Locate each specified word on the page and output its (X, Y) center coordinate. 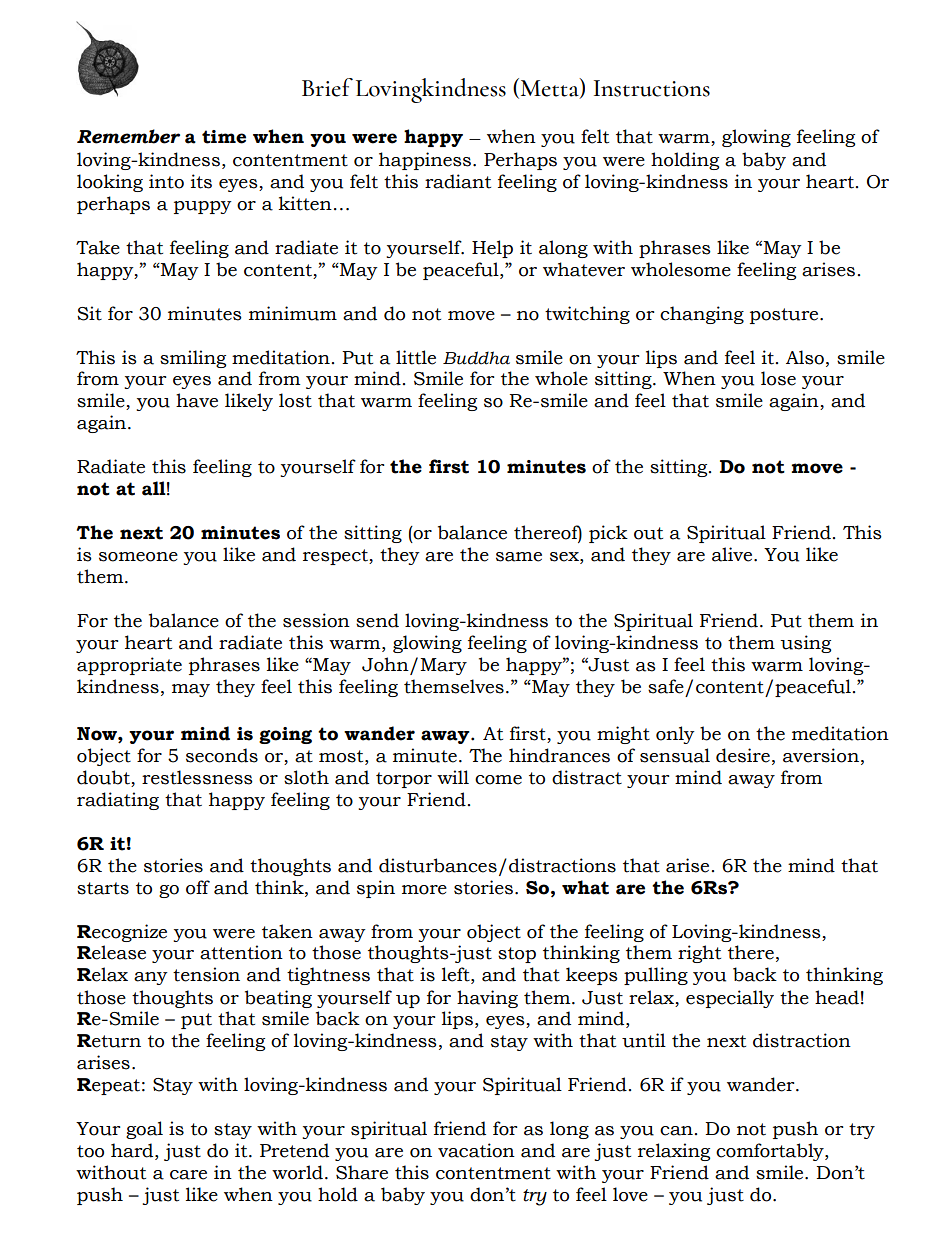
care (188, 1175)
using (805, 644)
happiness (426, 161)
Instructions (652, 88)
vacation (476, 1150)
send (377, 620)
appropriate (129, 666)
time (224, 137)
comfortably (771, 1152)
